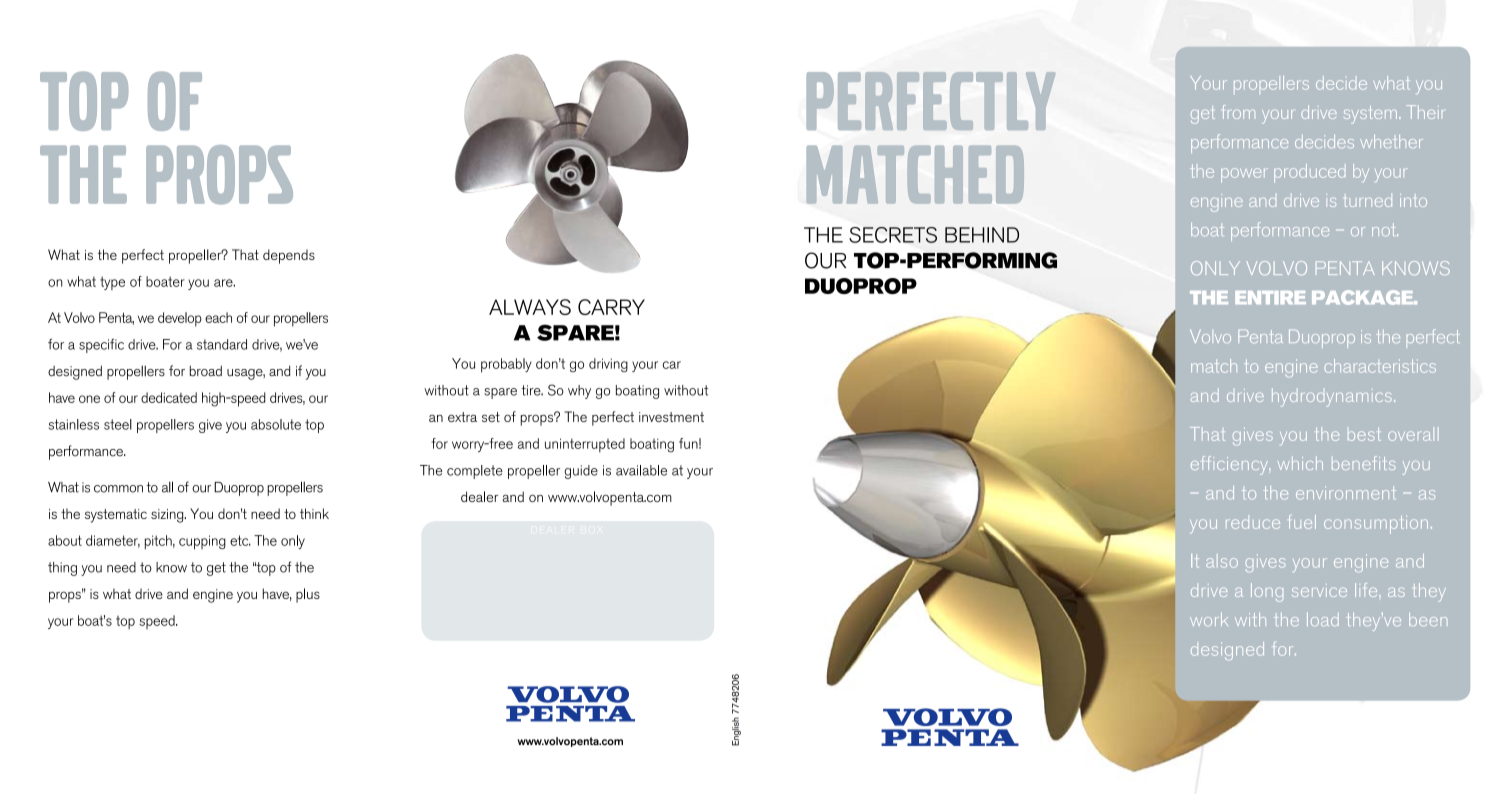 This screenshot has width=1512, height=794. What do you see at coordinates (1267, 592) in the screenshot?
I see `long` at bounding box center [1267, 592].
